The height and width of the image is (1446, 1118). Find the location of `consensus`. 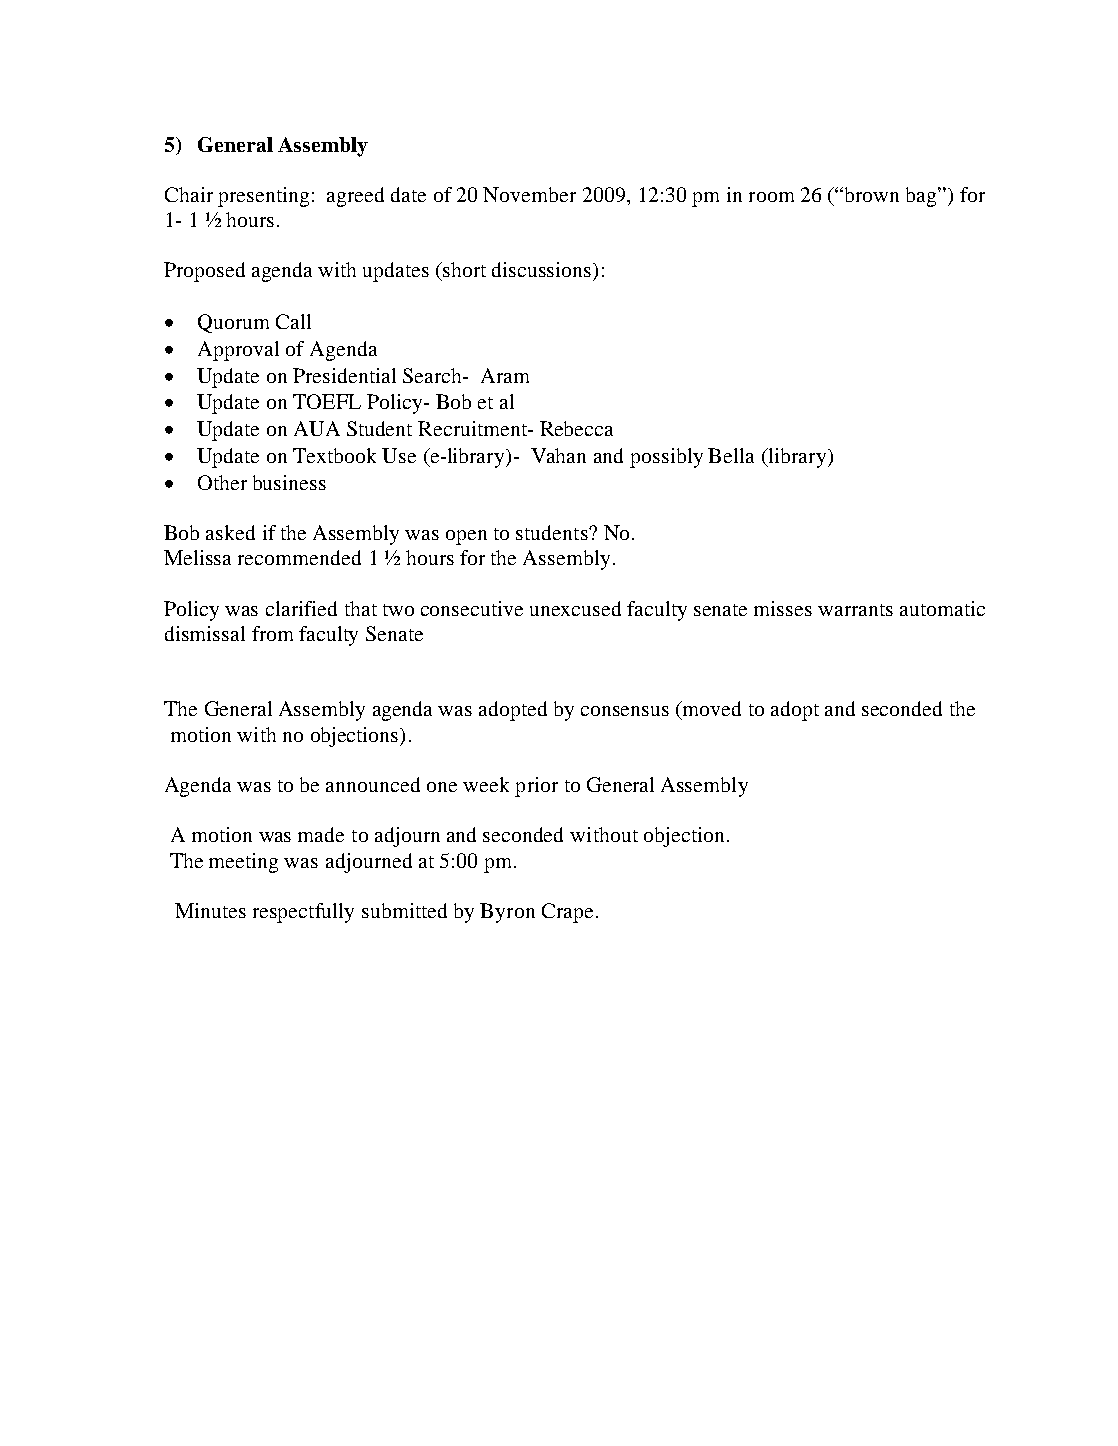

consensus is located at coordinates (625, 711).
